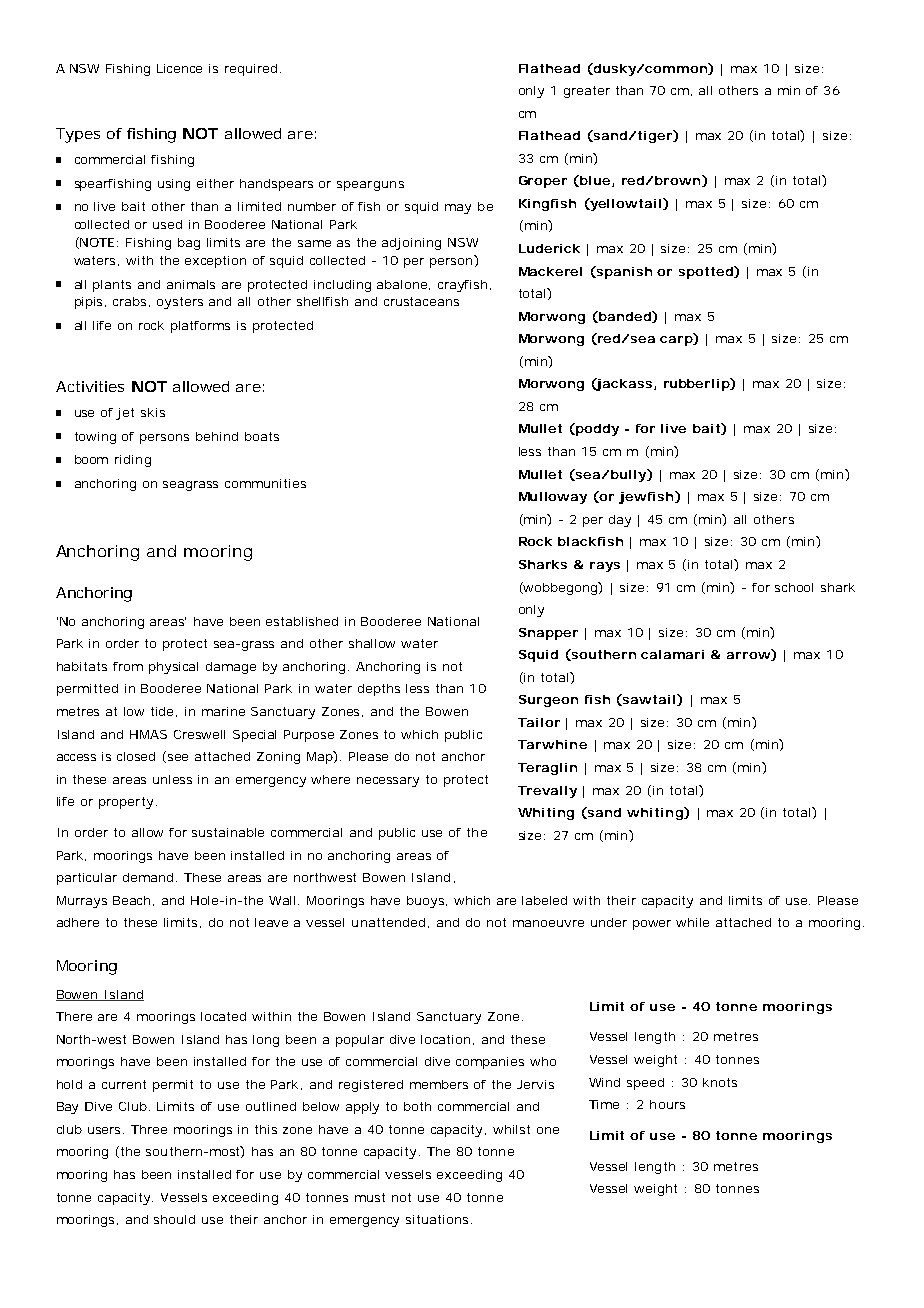 The height and width of the page is (1308, 924). I want to click on hours, so click(667, 1104).
